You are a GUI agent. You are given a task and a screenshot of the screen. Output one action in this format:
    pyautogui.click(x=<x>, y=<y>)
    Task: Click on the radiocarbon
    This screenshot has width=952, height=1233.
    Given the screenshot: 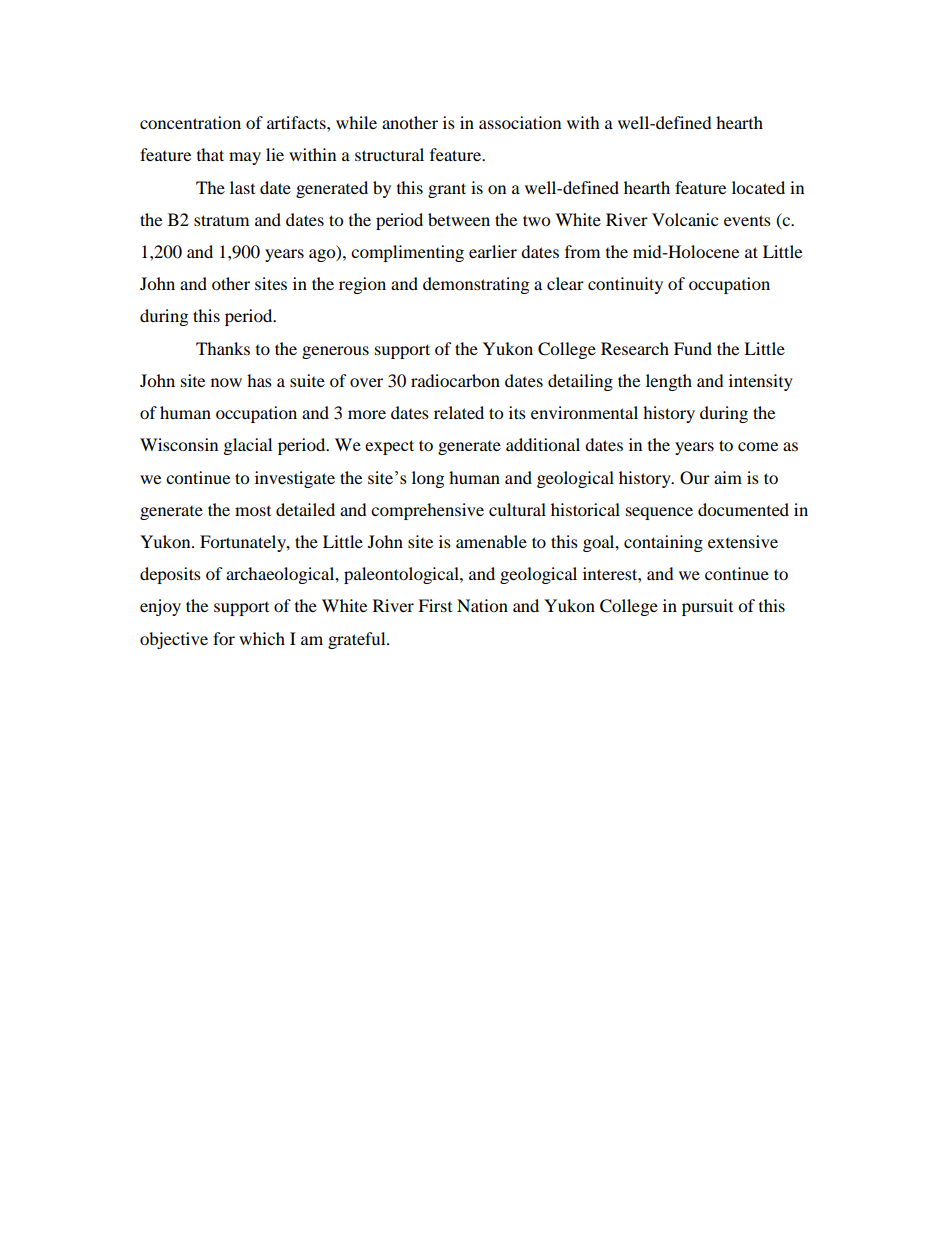 What is the action you would take?
    pyautogui.click(x=455, y=380)
